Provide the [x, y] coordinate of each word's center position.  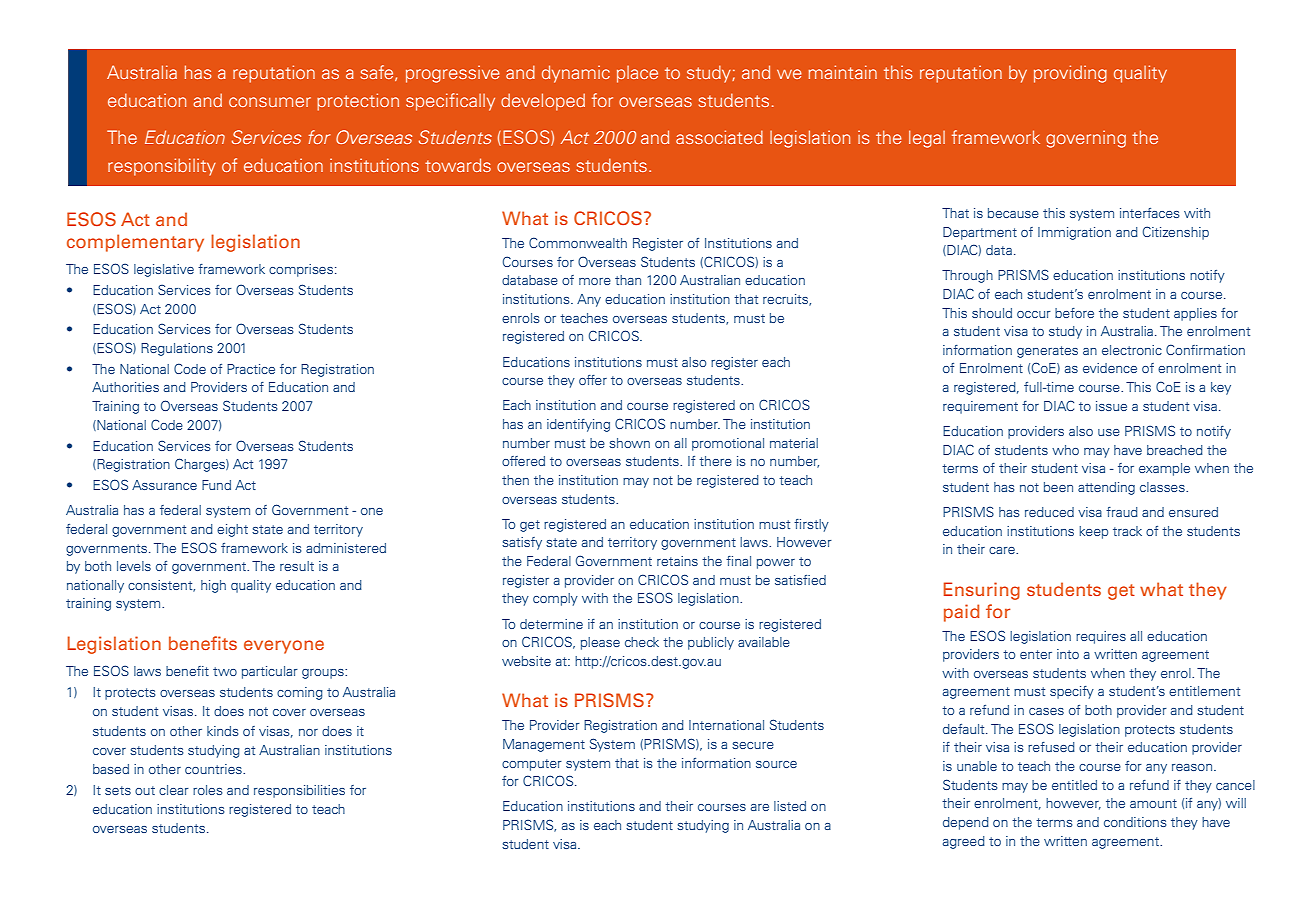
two [225, 671]
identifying [578, 425]
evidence [1110, 368]
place [637, 74]
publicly [711, 643]
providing [1070, 74]
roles [208, 790]
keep [1094, 532]
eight [232, 530]
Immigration [1074, 233]
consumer [270, 102]
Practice [251, 369]
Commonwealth [578, 242]
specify [1072, 692]
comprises [301, 270]
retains [677, 561]
